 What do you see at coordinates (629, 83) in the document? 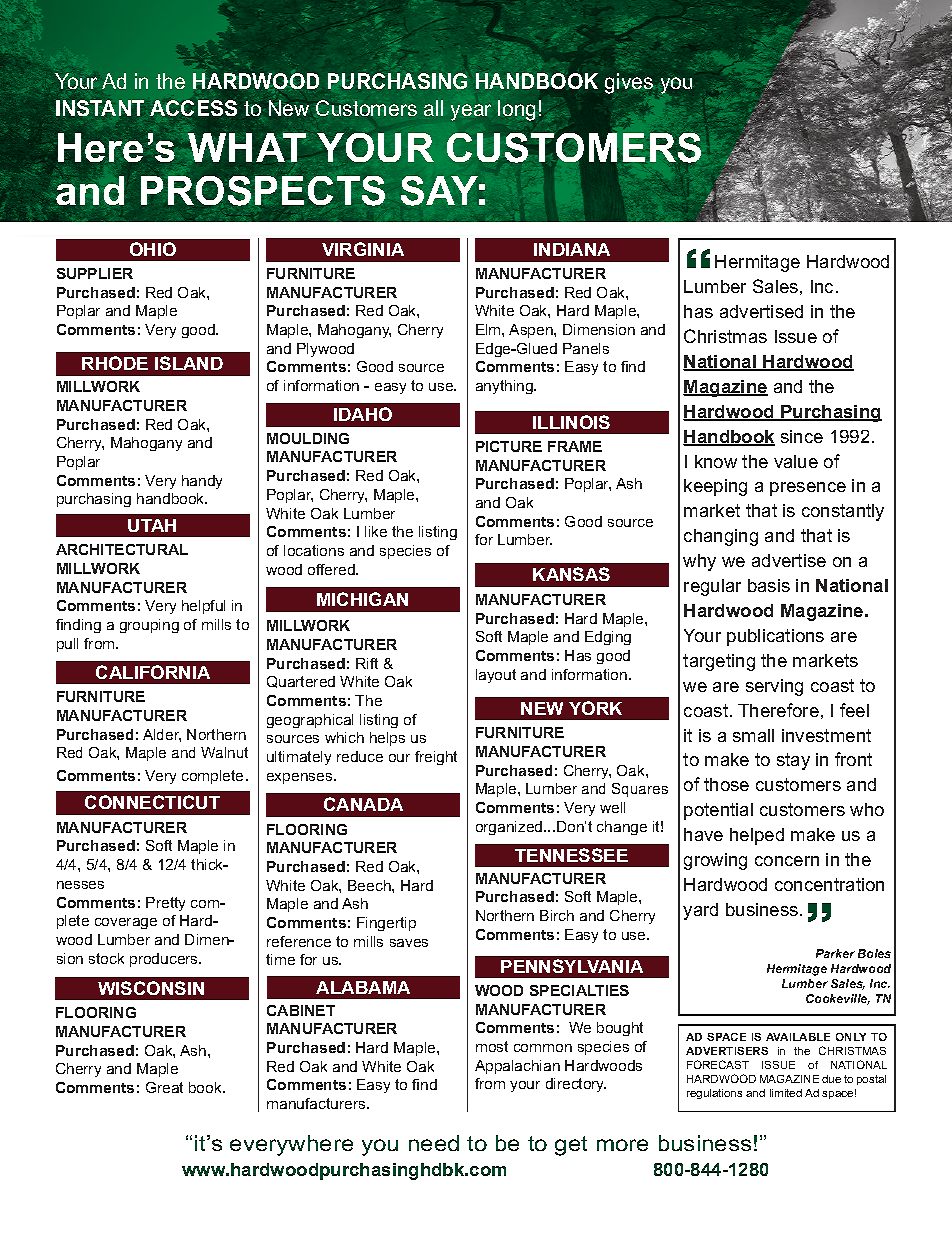
I see `gives` at bounding box center [629, 83].
